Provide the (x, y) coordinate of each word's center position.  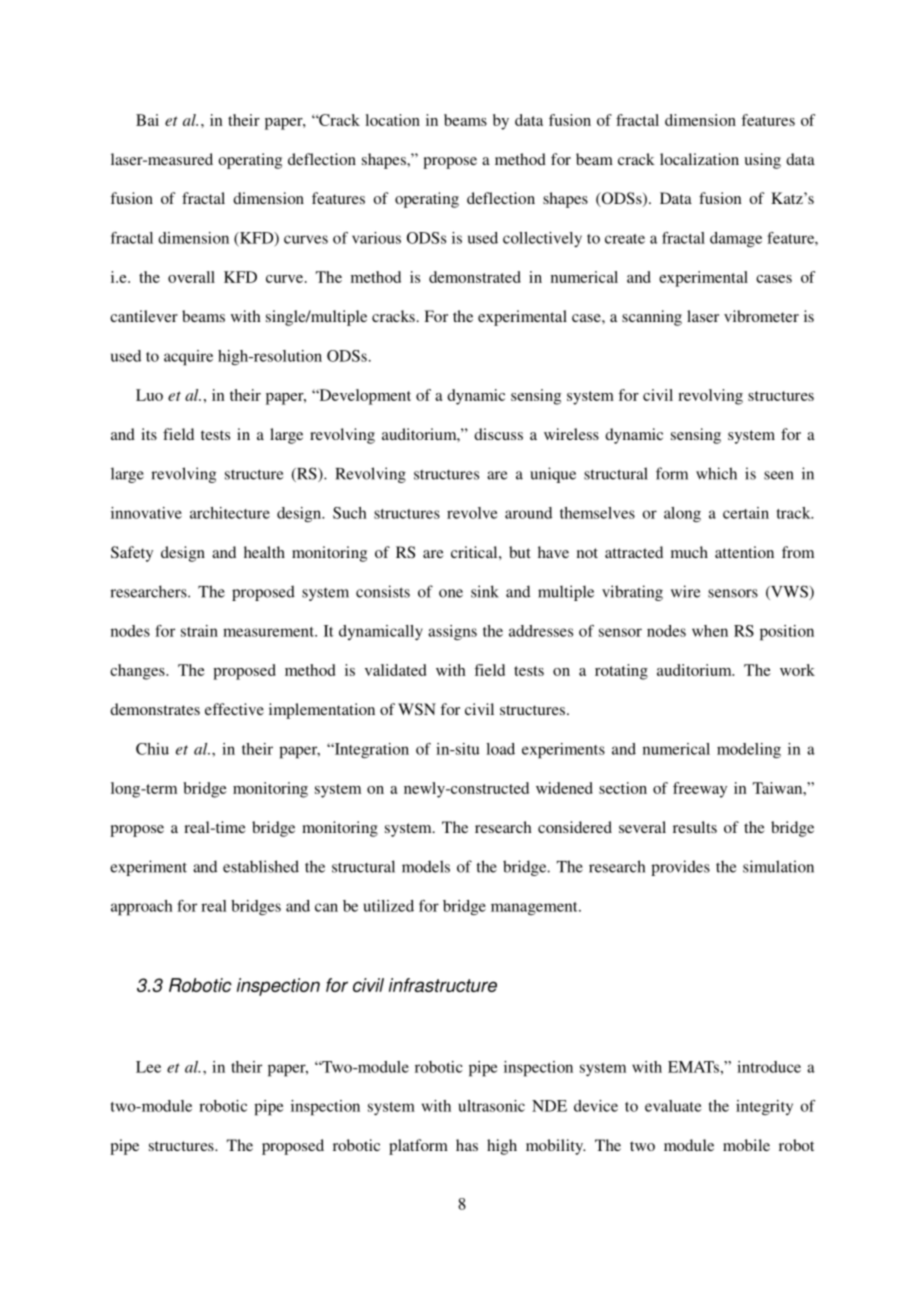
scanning (652, 318)
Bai (147, 120)
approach (142, 908)
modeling (749, 750)
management (535, 908)
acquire (188, 358)
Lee (148, 1067)
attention (744, 552)
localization (699, 159)
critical (475, 552)
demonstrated (475, 277)
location (392, 120)
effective (234, 709)
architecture (230, 513)
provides (680, 868)
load (500, 749)
